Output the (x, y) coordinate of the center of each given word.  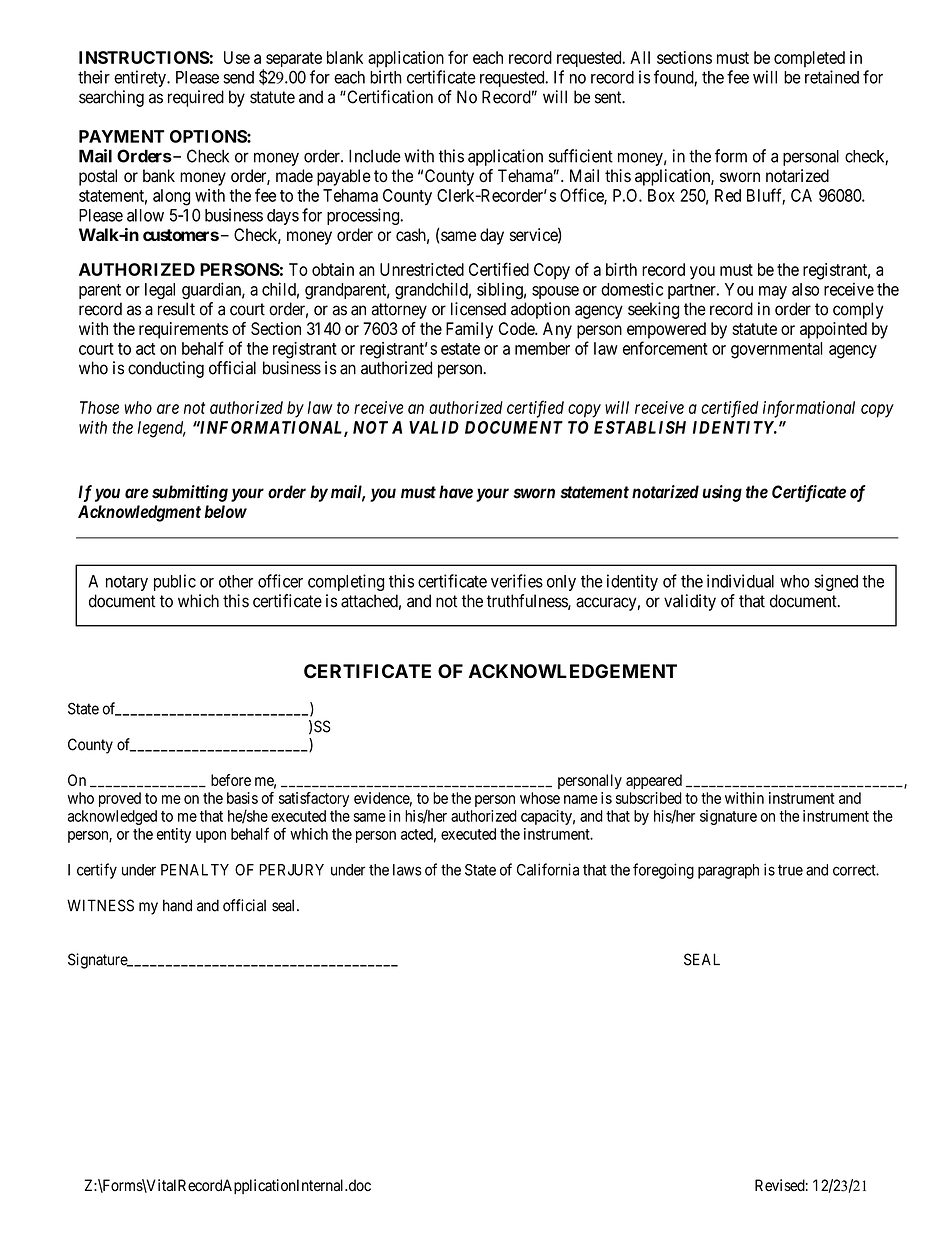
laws (407, 870)
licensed (478, 309)
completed (809, 59)
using (722, 493)
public (175, 582)
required (196, 98)
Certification (389, 97)
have (456, 492)
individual (740, 581)
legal (160, 291)
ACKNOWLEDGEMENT (573, 671)
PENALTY (195, 870)
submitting (190, 493)
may (773, 292)
